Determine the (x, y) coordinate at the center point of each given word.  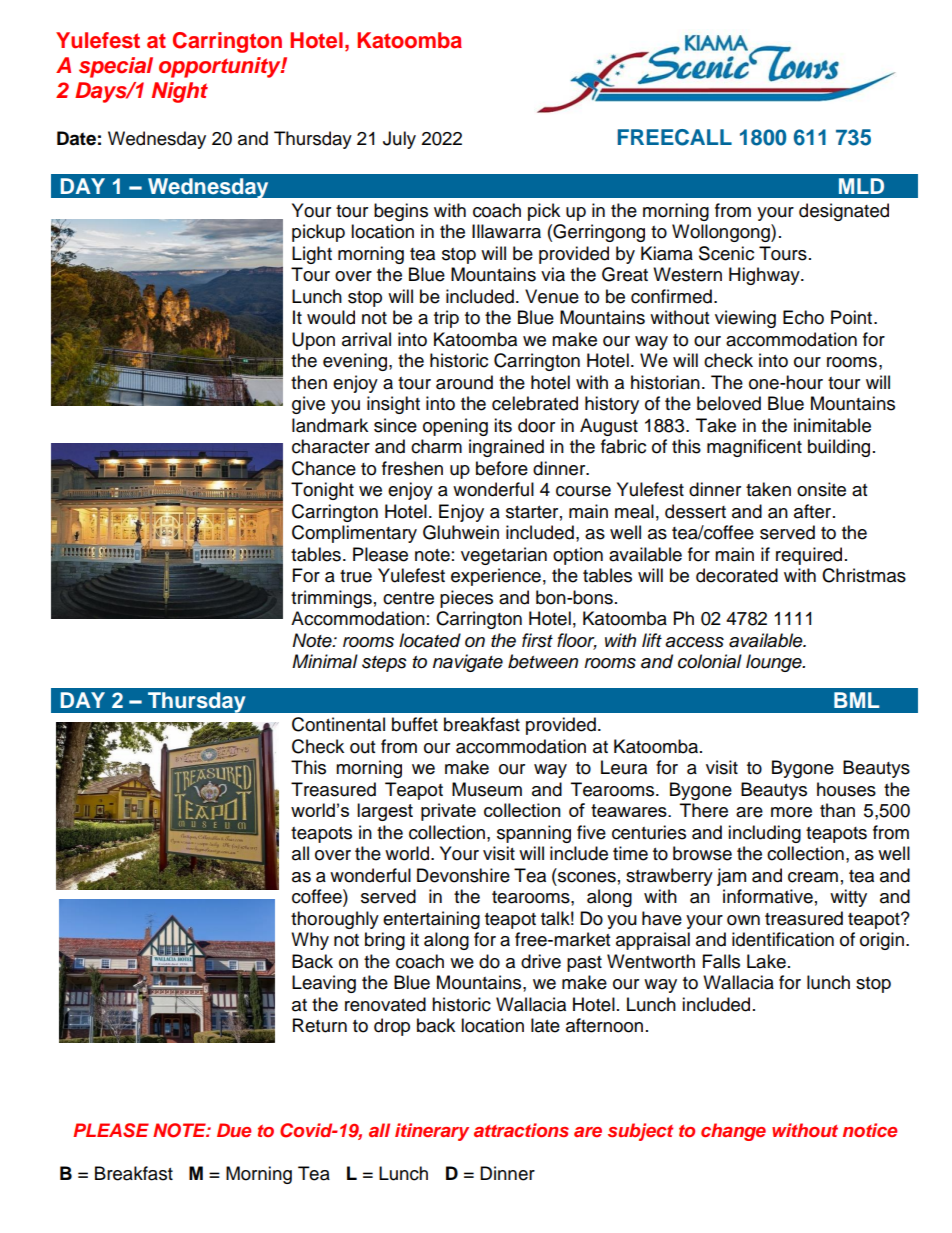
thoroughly (335, 920)
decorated (737, 575)
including (764, 834)
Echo (803, 317)
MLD (861, 186)
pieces (466, 599)
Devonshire (463, 875)
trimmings (331, 599)
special (116, 67)
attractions (521, 1130)
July (399, 140)
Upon (313, 341)
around (464, 382)
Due (234, 1130)
